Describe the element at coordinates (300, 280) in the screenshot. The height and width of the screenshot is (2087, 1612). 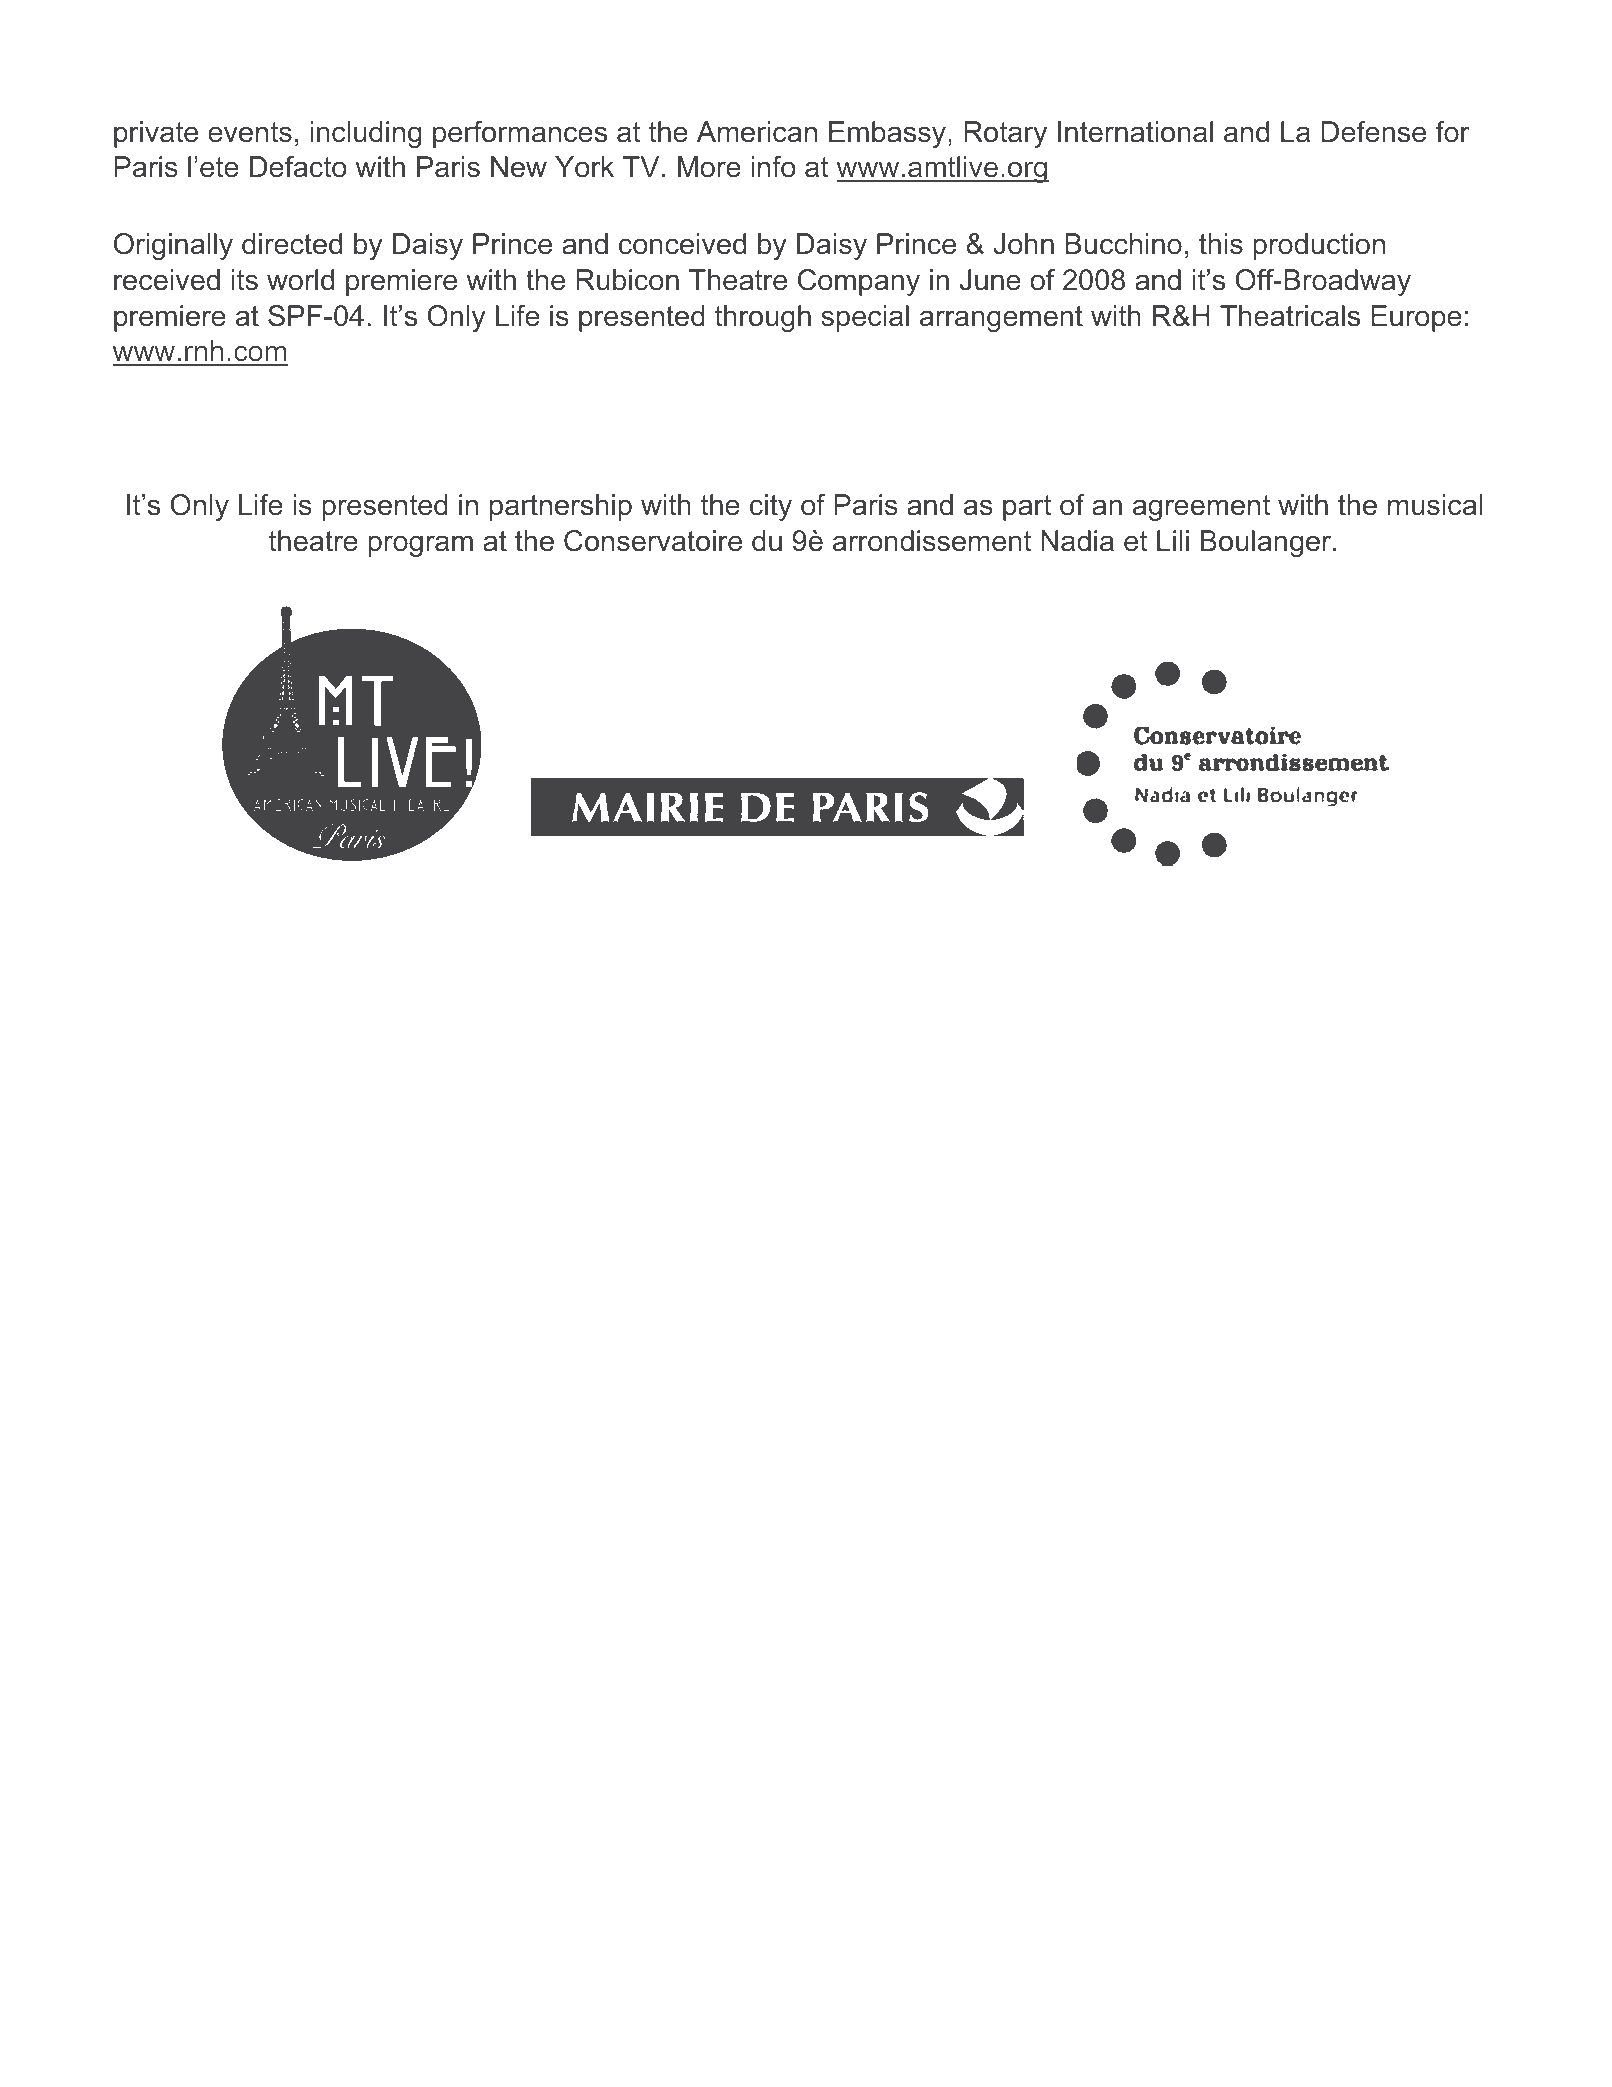
I see `world` at that location.
